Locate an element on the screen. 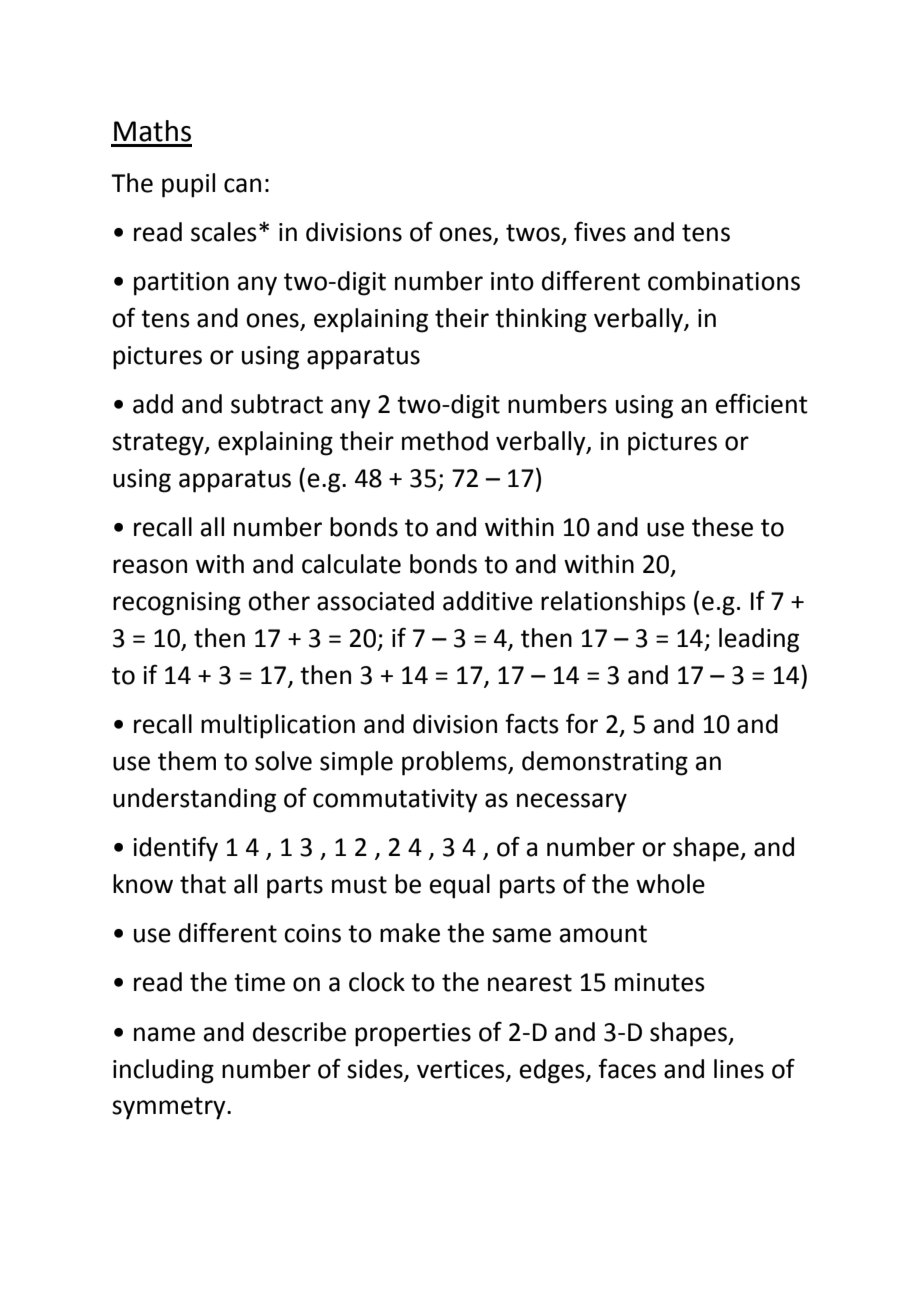 The image size is (924, 1308). that is located at coordinates (203, 884).
